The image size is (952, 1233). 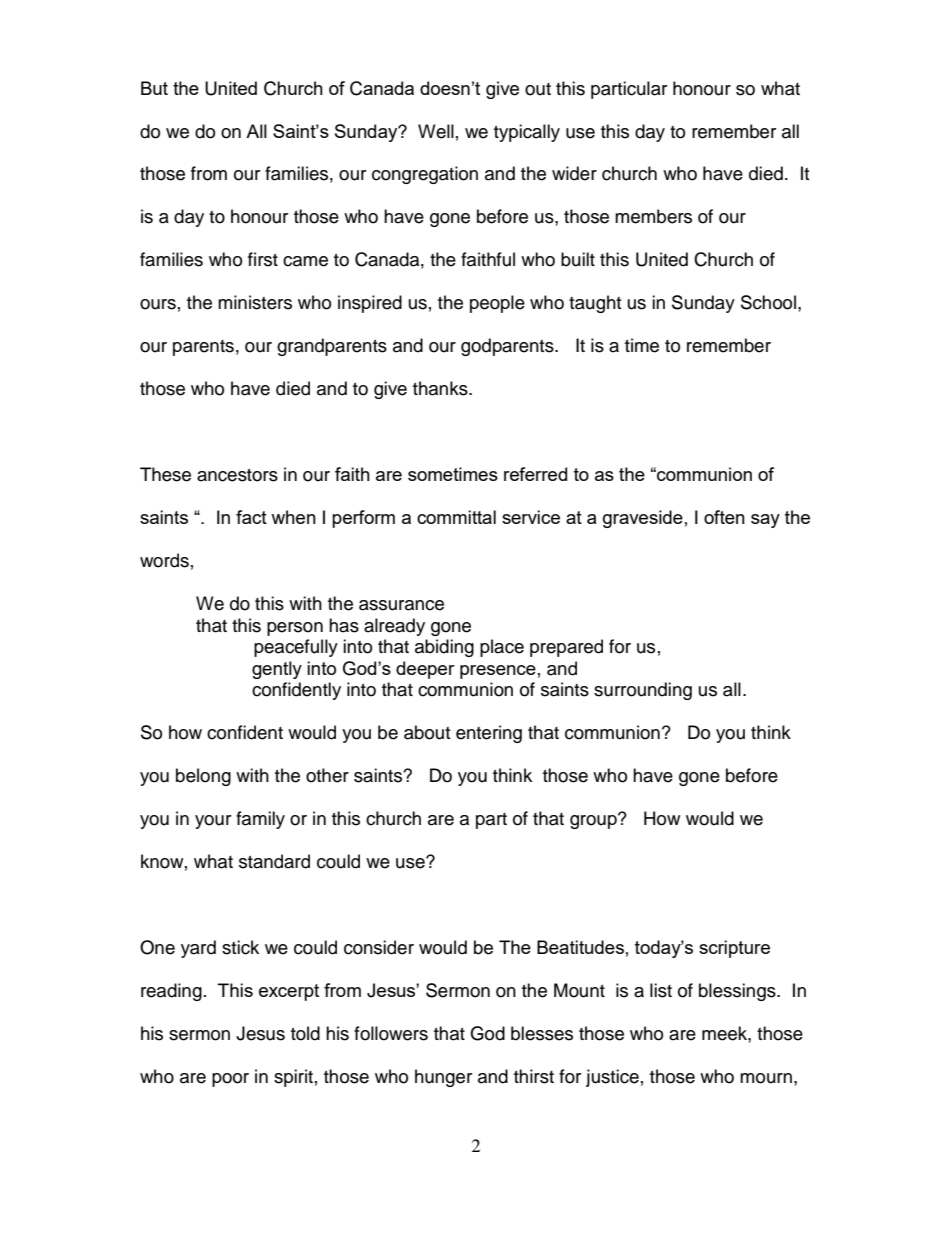 What do you see at coordinates (489, 734) in the screenshot?
I see `entering` at bounding box center [489, 734].
